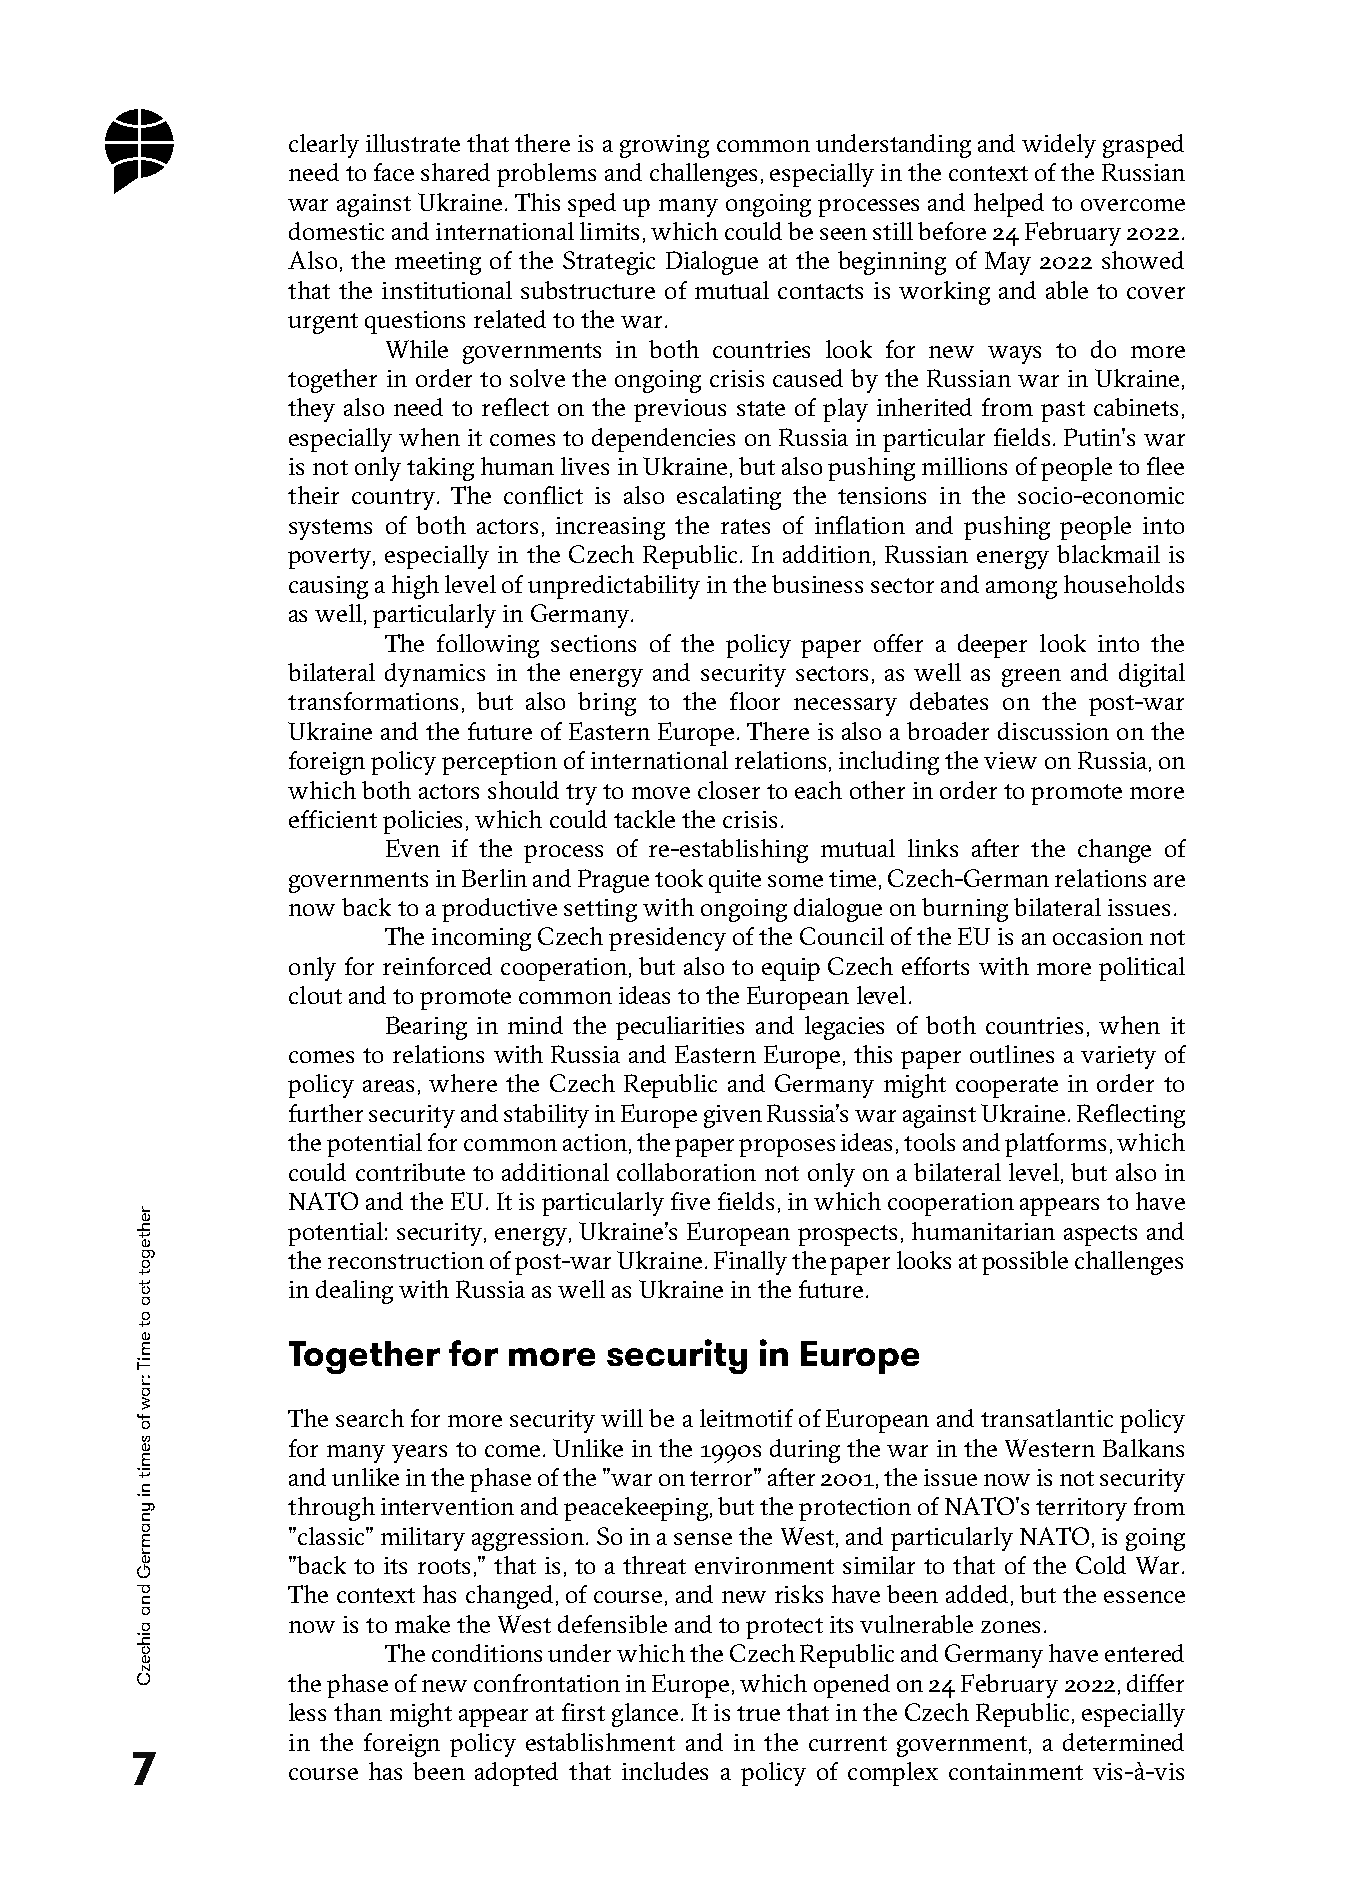 The width and height of the page is (1345, 1904). What do you see at coordinates (373, 701) in the page?
I see `transformations` at bounding box center [373, 701].
